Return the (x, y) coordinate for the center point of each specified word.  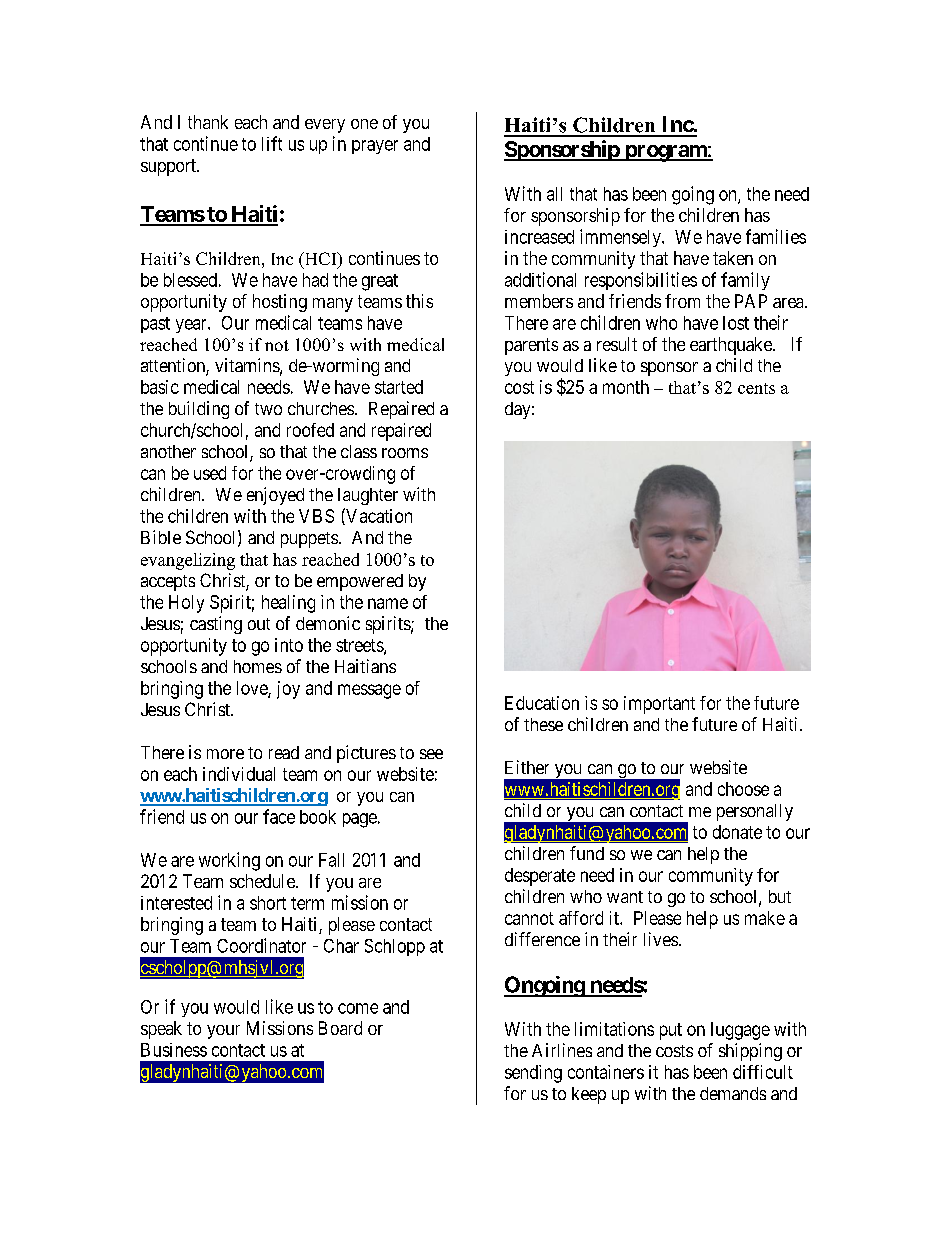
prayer (375, 147)
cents (756, 388)
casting (216, 625)
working (229, 861)
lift (272, 143)
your (223, 1032)
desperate (540, 877)
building (199, 410)
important (659, 705)
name (388, 603)
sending (533, 1074)
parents (531, 346)
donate (737, 832)
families (776, 236)
